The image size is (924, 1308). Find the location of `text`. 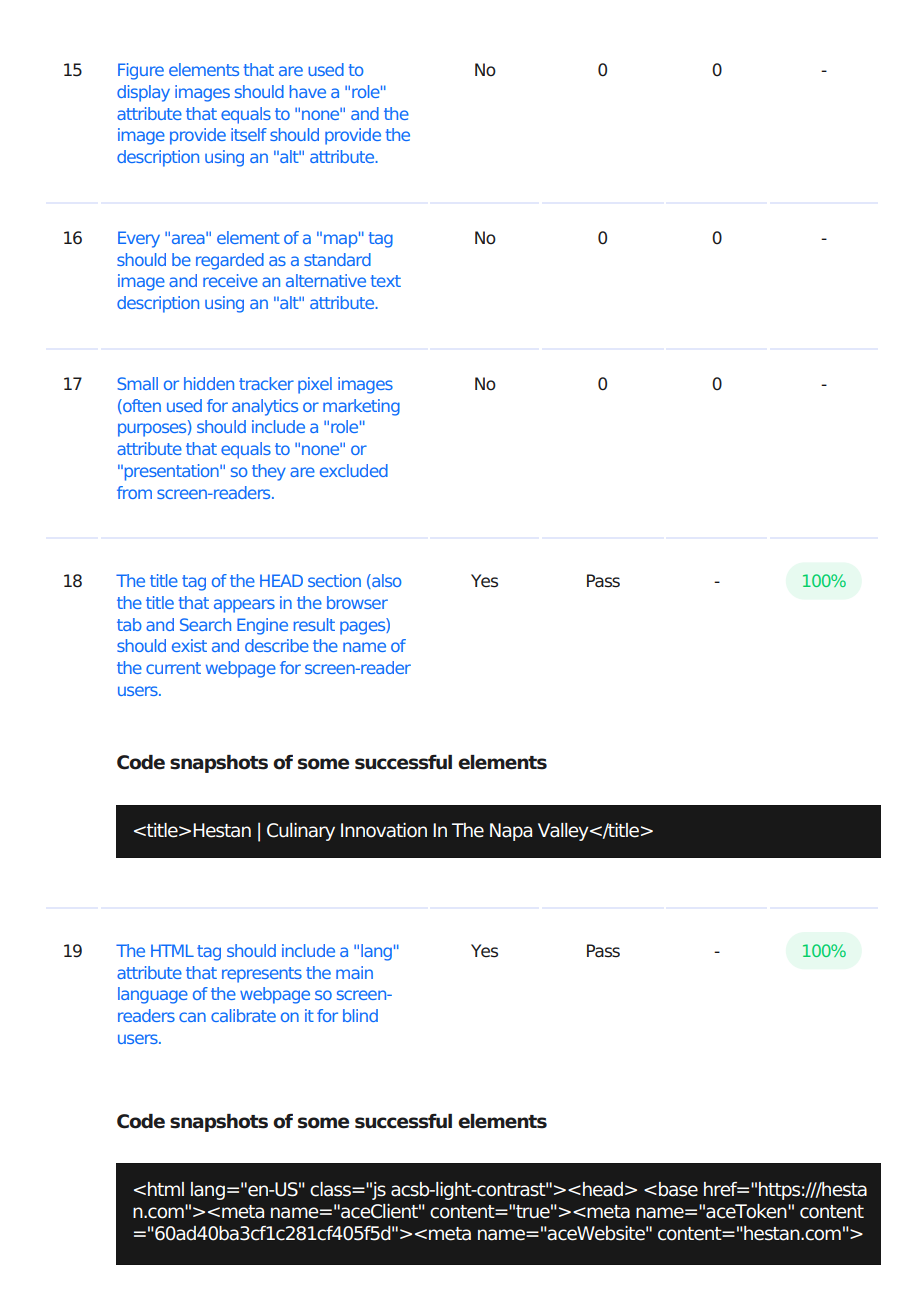

text is located at coordinates (386, 281).
